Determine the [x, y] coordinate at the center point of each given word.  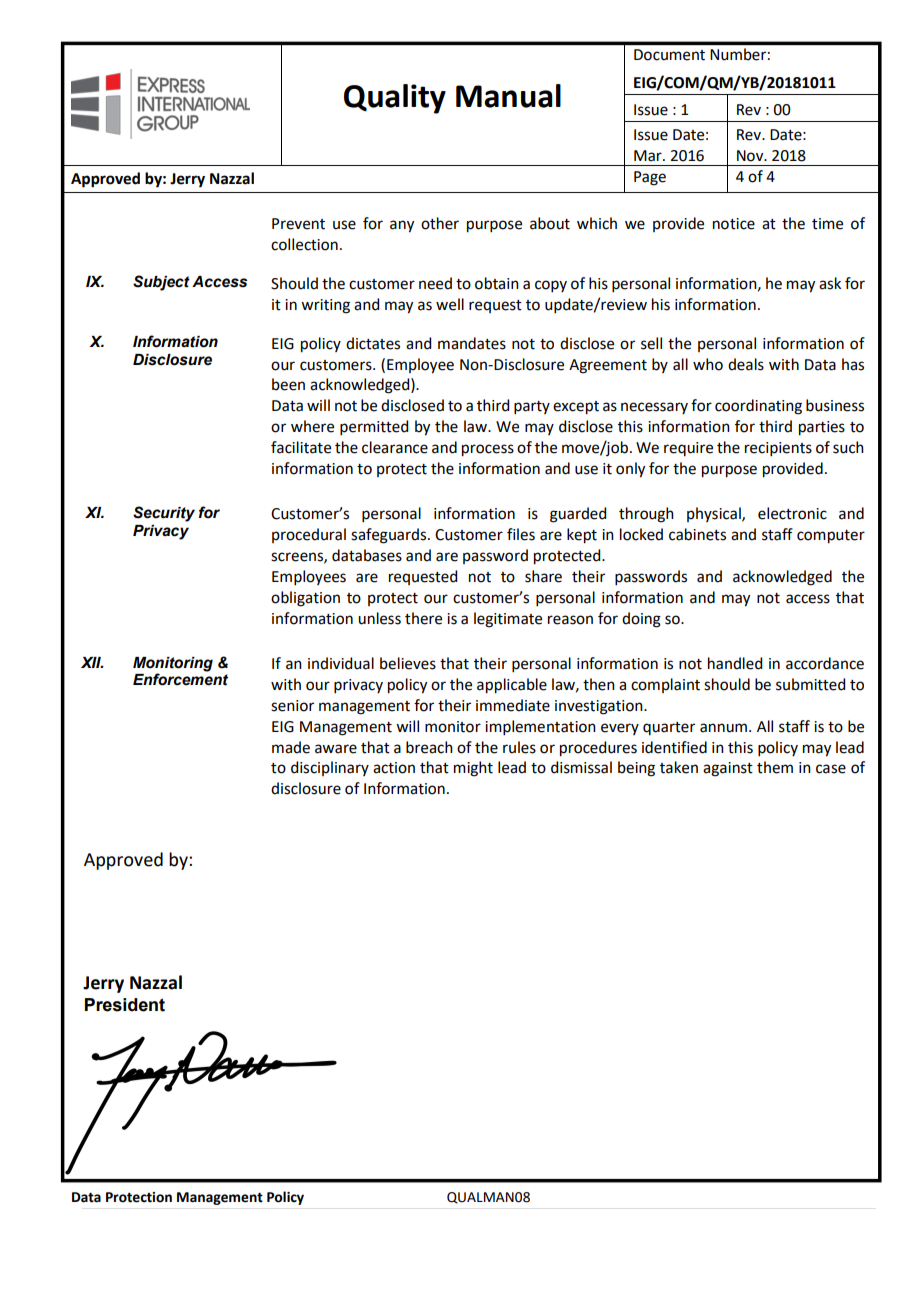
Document [669, 55]
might [473, 769]
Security [164, 514]
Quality [395, 99]
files [521, 534]
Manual [508, 96]
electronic [792, 513]
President [125, 1005]
